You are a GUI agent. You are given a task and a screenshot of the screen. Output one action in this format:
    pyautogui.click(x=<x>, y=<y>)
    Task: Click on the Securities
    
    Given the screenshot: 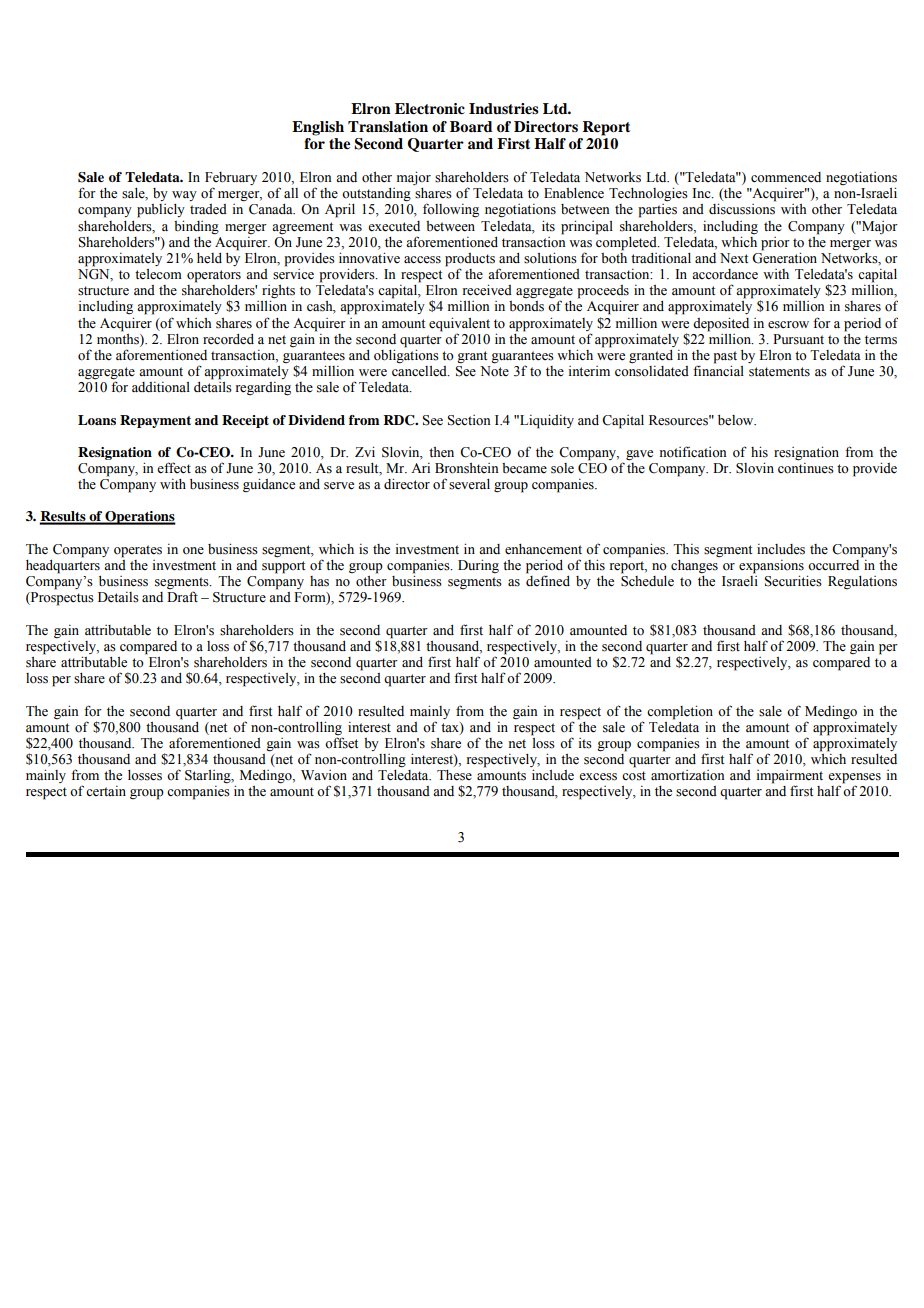 What is the action you would take?
    pyautogui.click(x=793, y=581)
